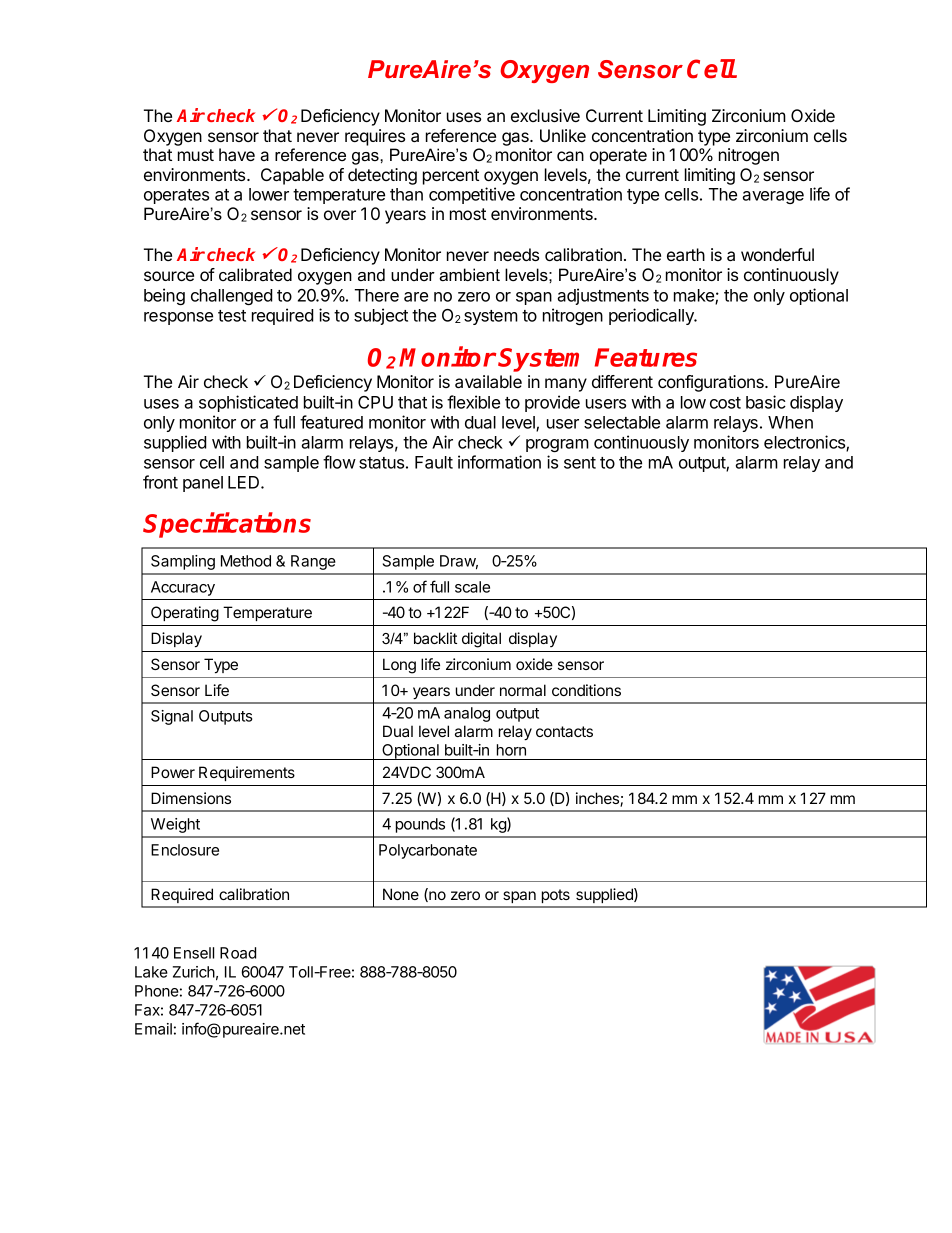 This document has height=1233, width=952. I want to click on Road, so click(238, 953).
